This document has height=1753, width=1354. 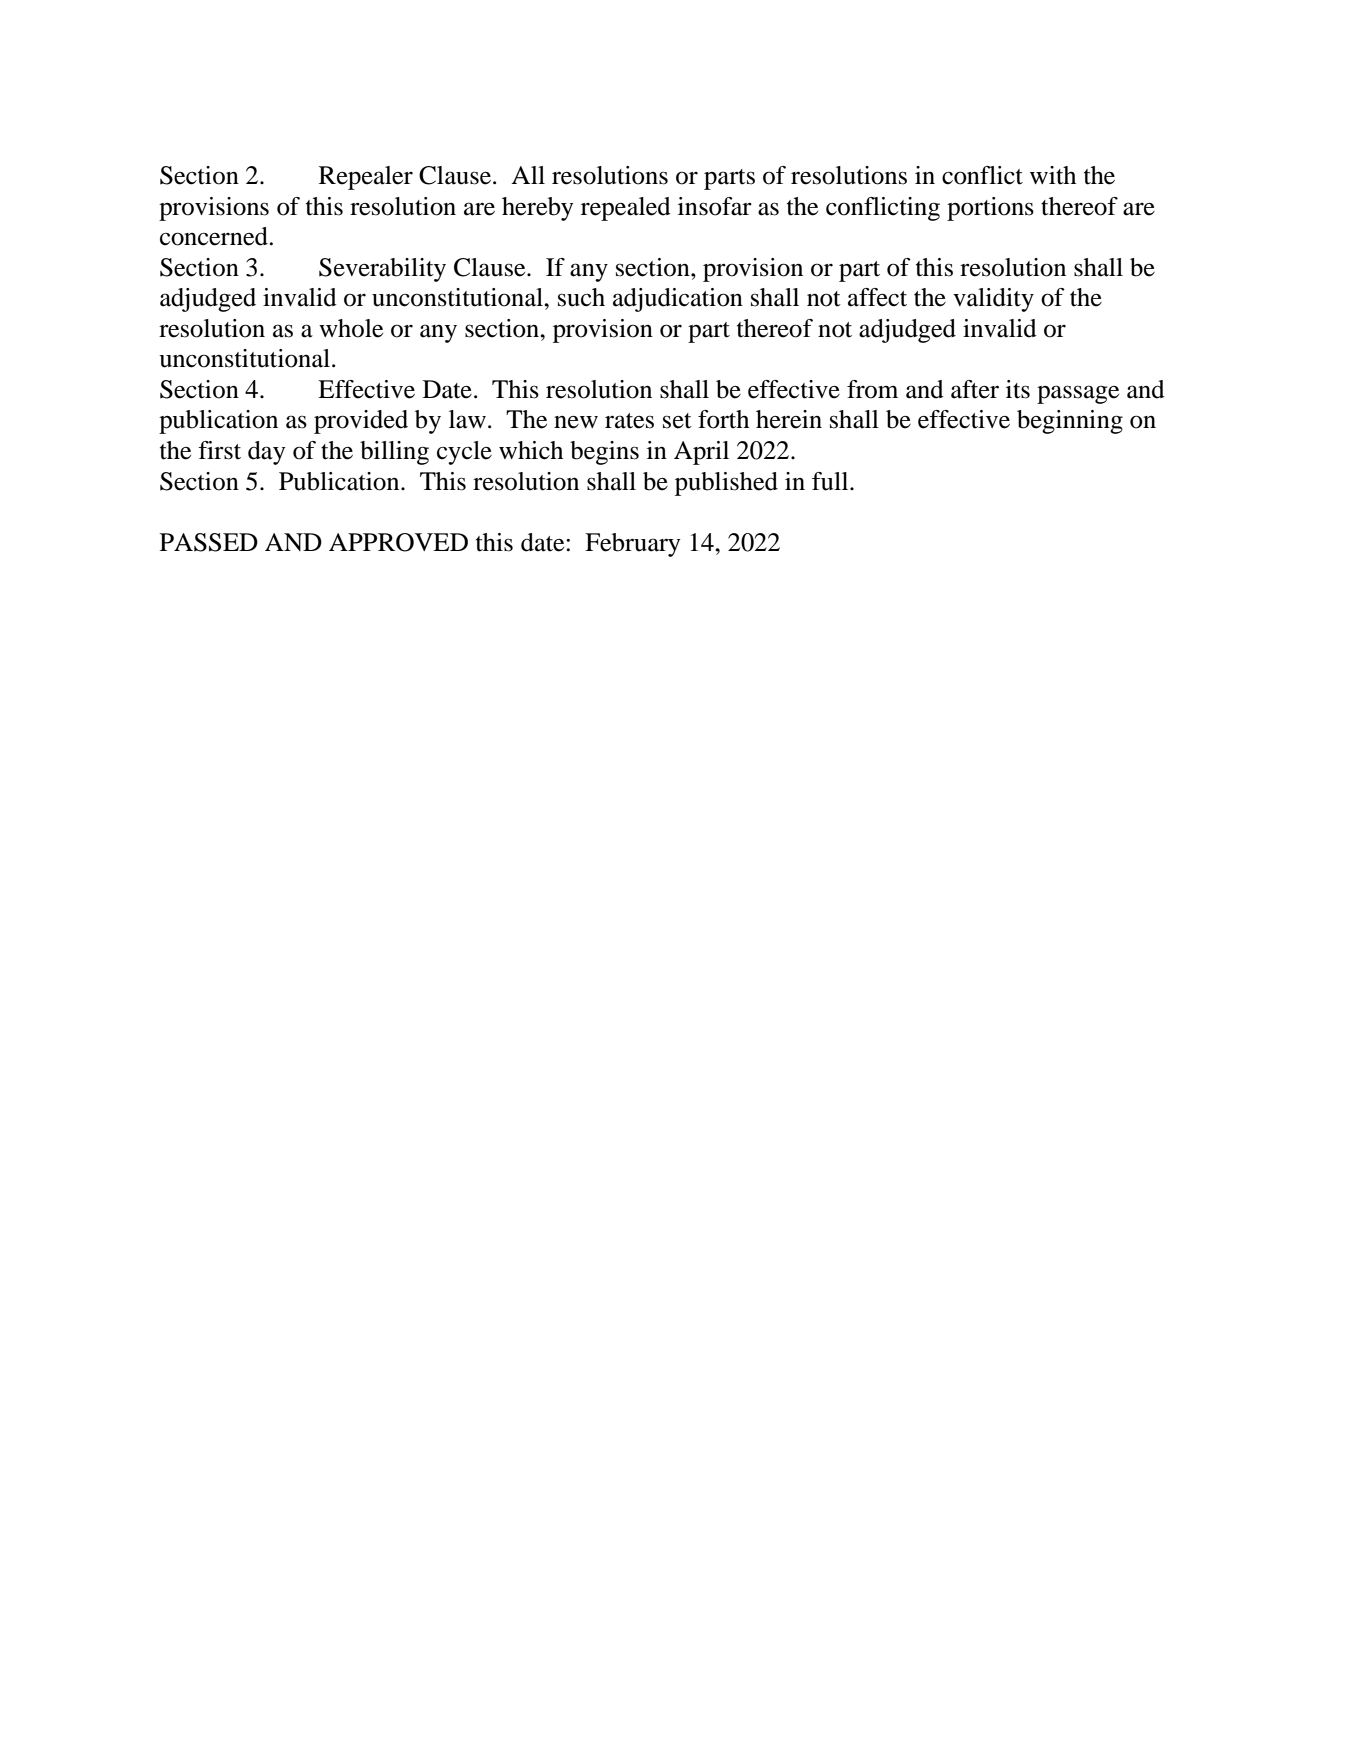 What do you see at coordinates (626, 209) in the document?
I see `repealed` at bounding box center [626, 209].
